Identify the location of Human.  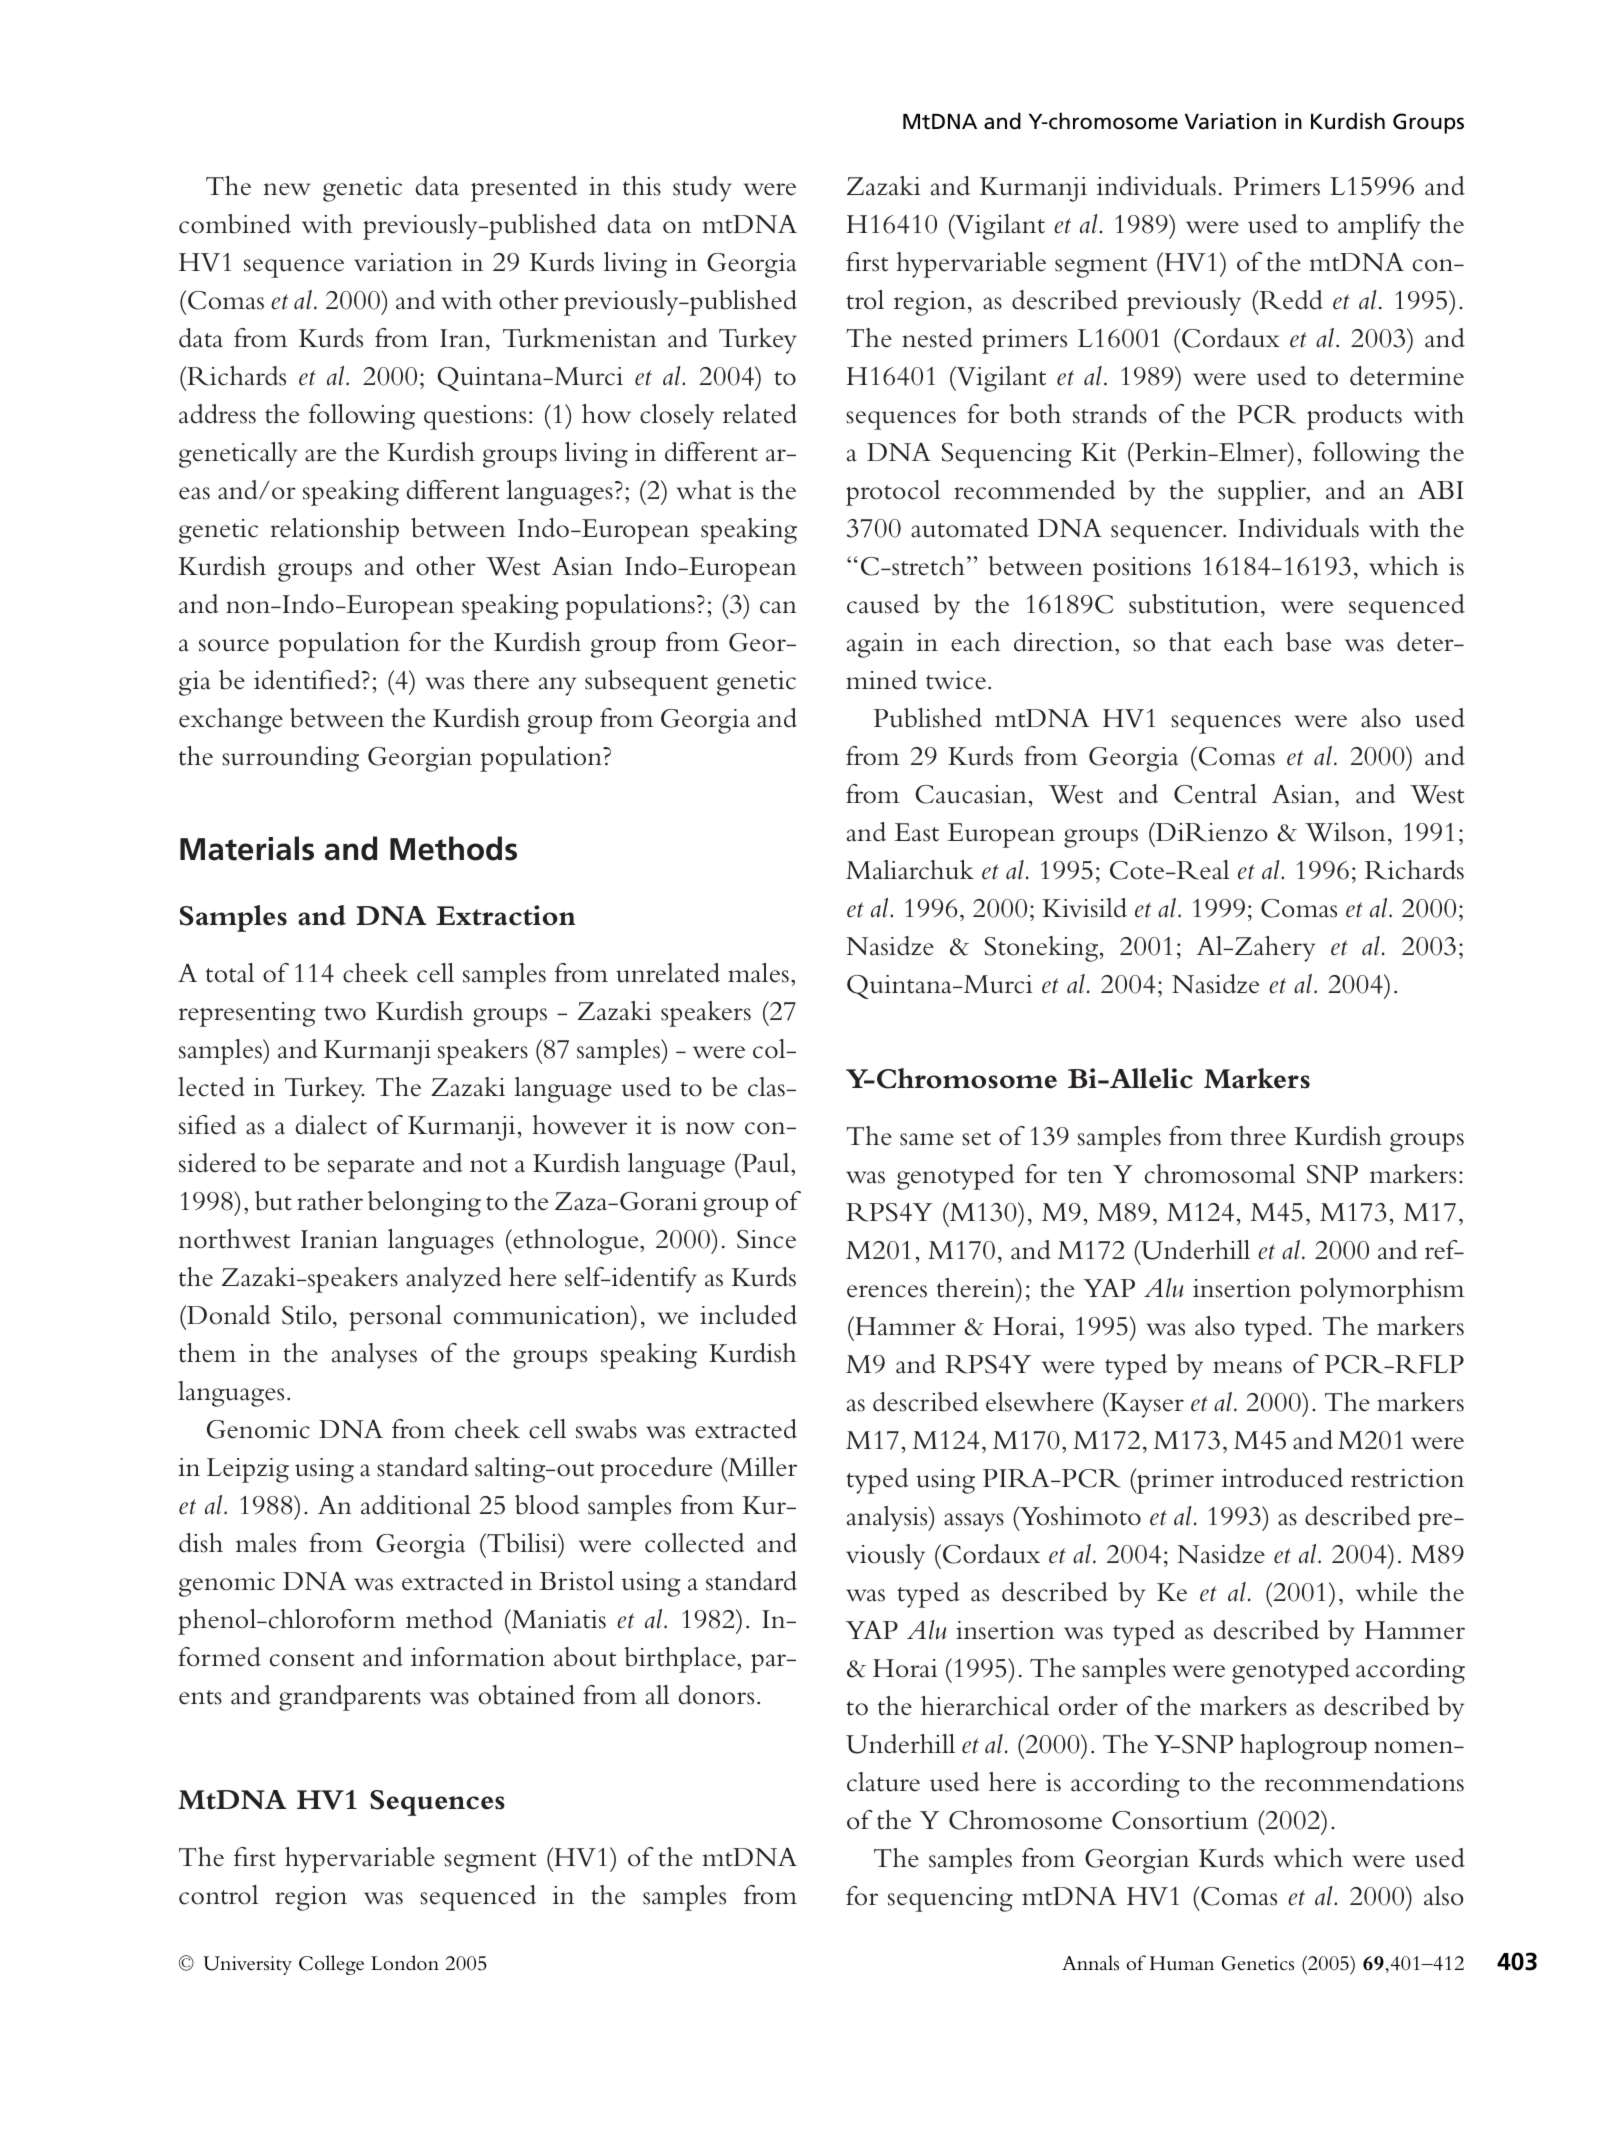
(1182, 1963).
